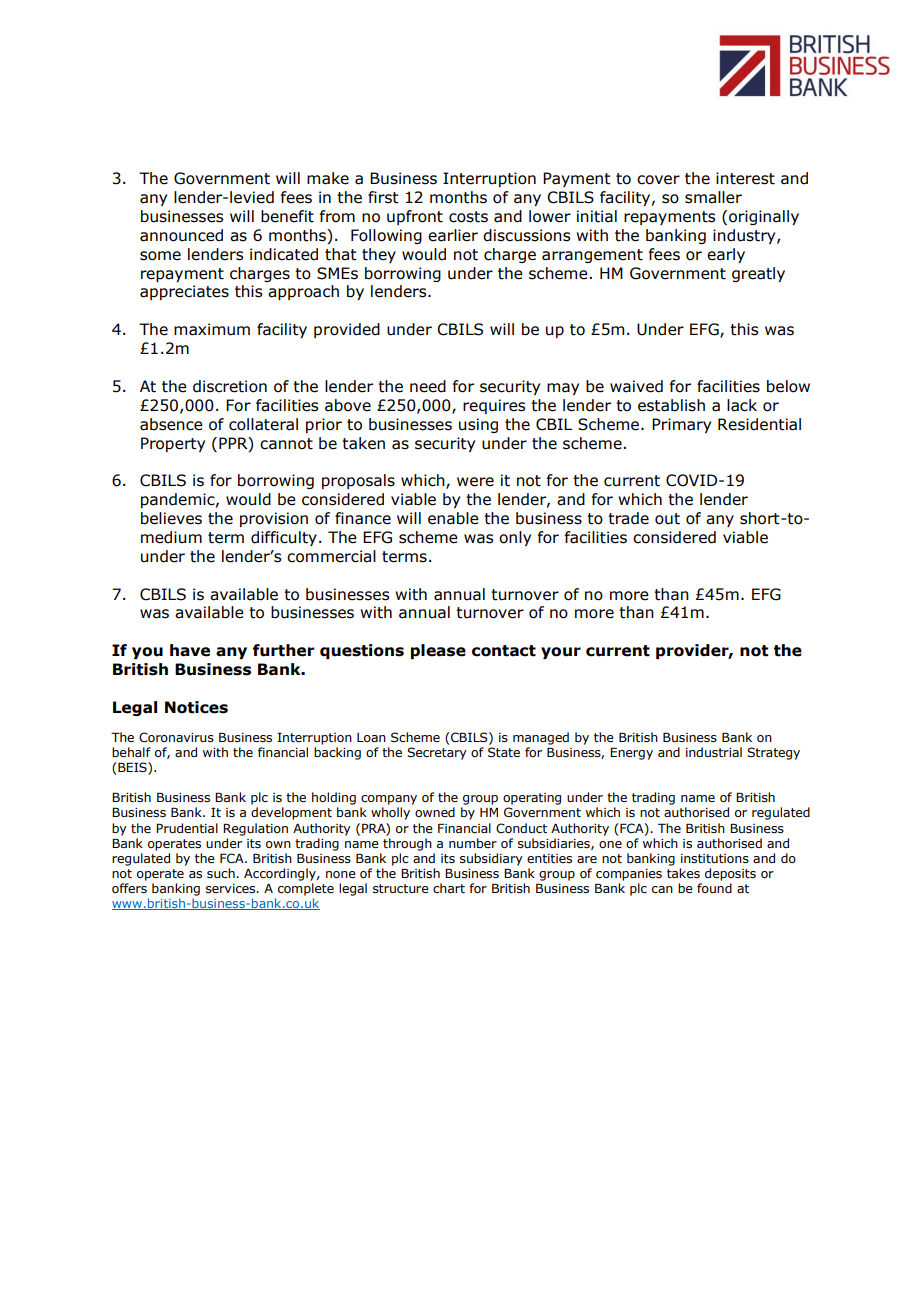 The height and width of the screenshot is (1308, 924). I want to click on enable, so click(453, 518).
